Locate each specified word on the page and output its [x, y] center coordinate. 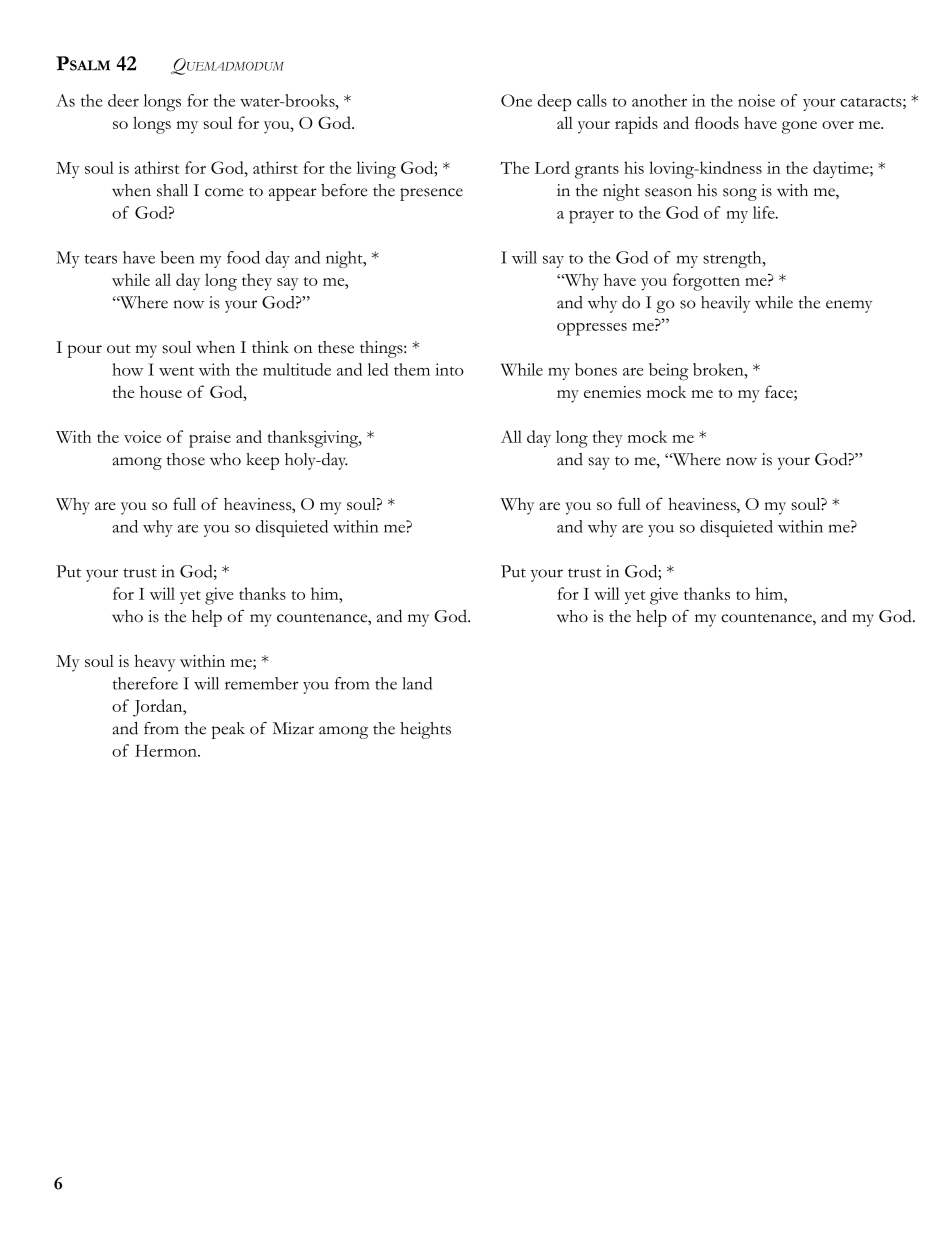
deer [123, 100]
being [668, 372]
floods [717, 122]
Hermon [167, 750]
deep [554, 102]
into [449, 369]
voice [142, 437]
